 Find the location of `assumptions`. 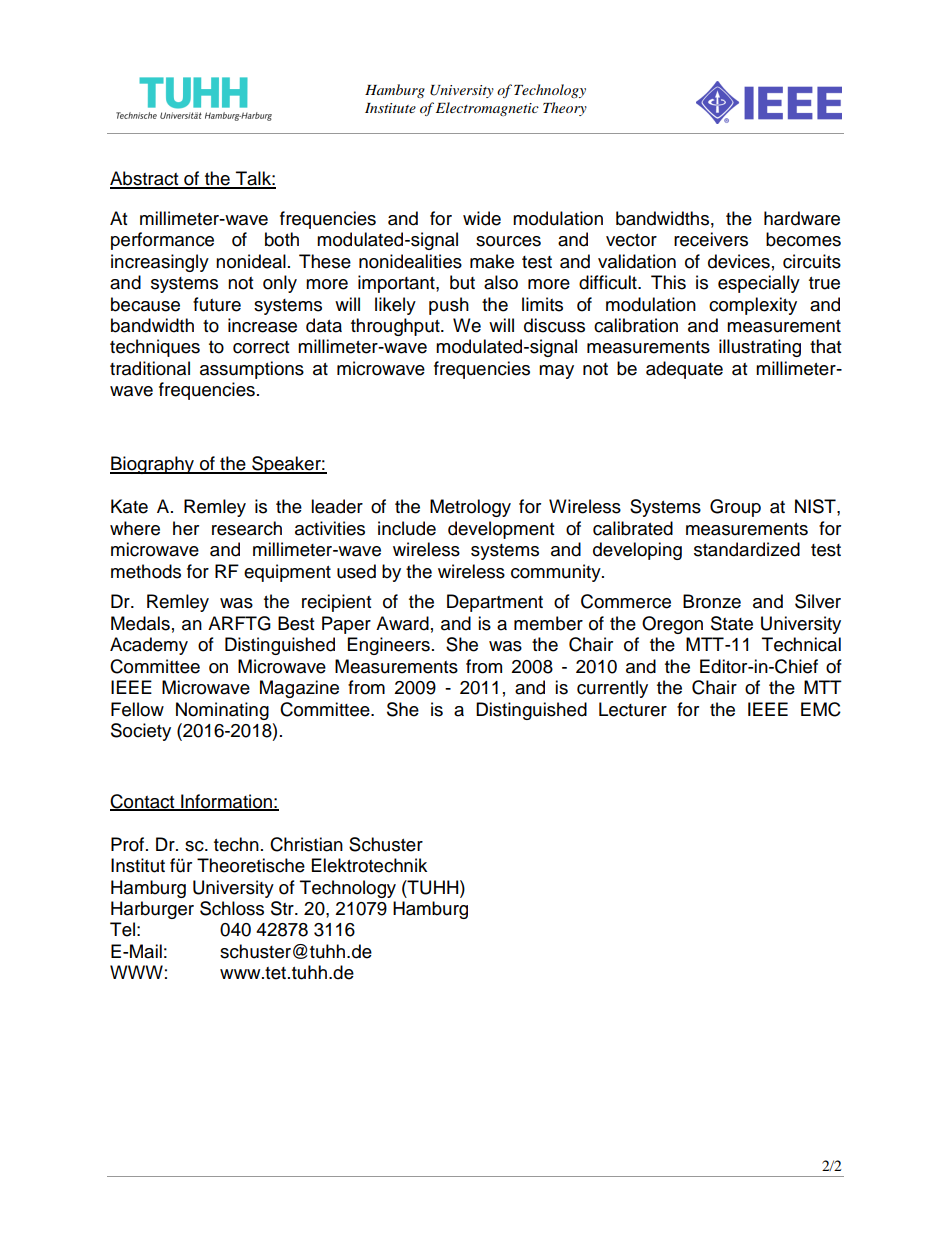

assumptions is located at coordinates (252, 370).
